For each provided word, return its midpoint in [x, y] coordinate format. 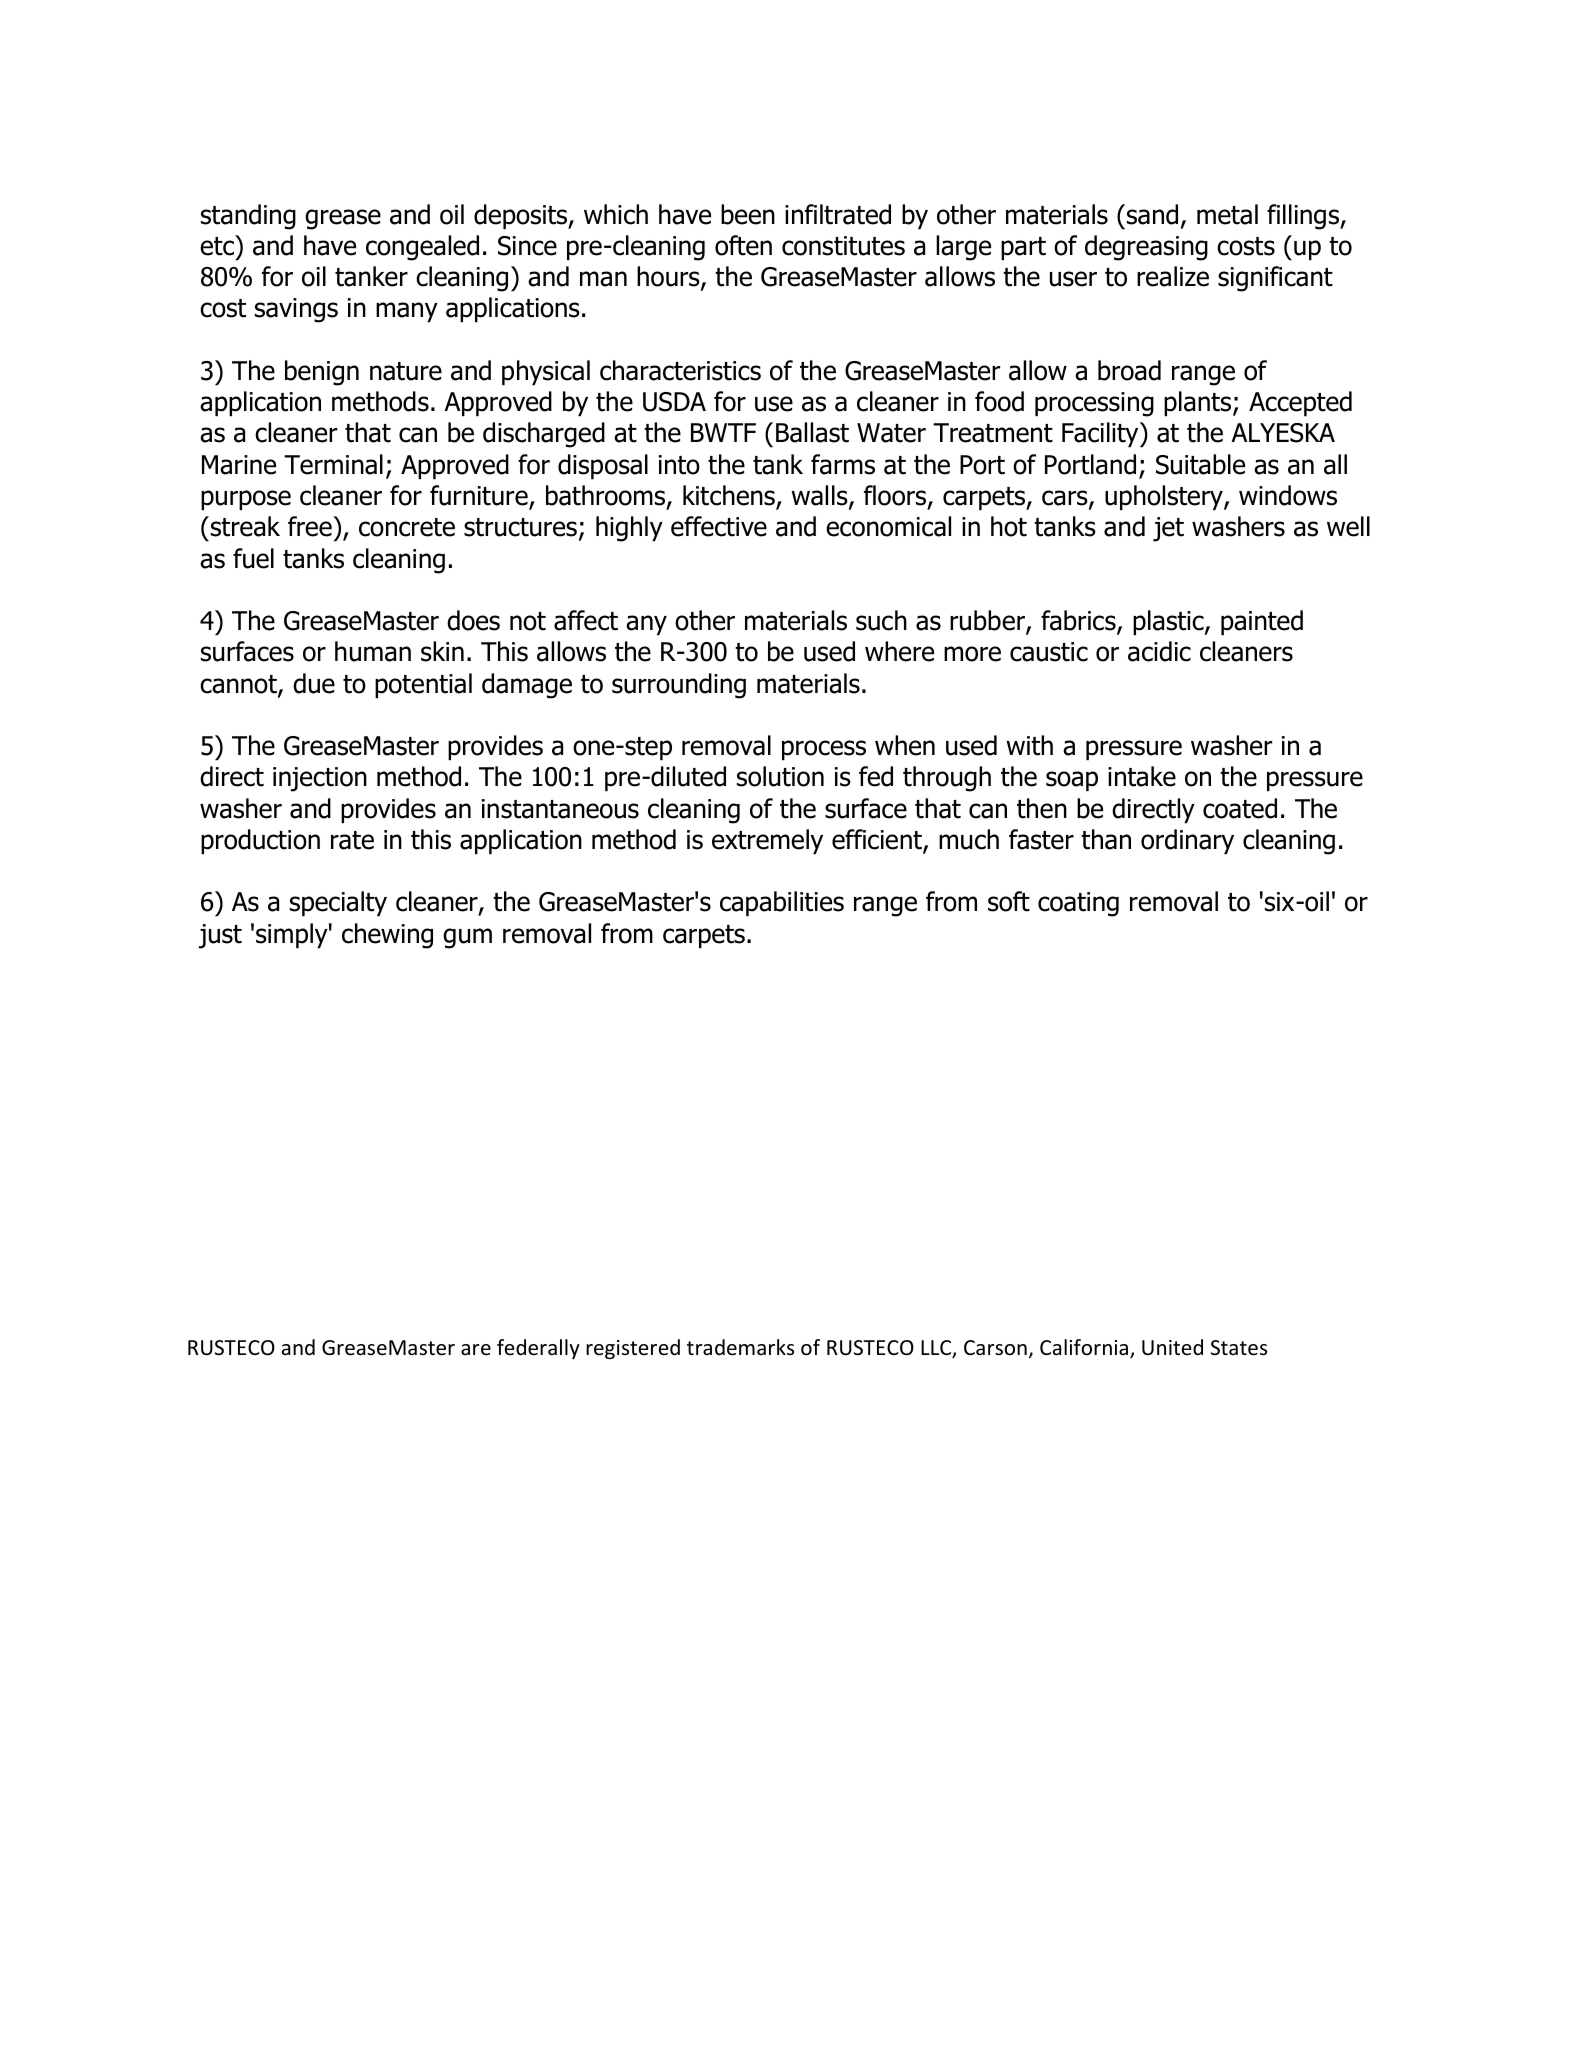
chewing [387, 936]
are [476, 1350]
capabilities [782, 903]
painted [1262, 622]
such [881, 620]
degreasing [1146, 248]
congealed [422, 248]
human [373, 651]
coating [1078, 904]
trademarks [740, 1347]
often [743, 245]
